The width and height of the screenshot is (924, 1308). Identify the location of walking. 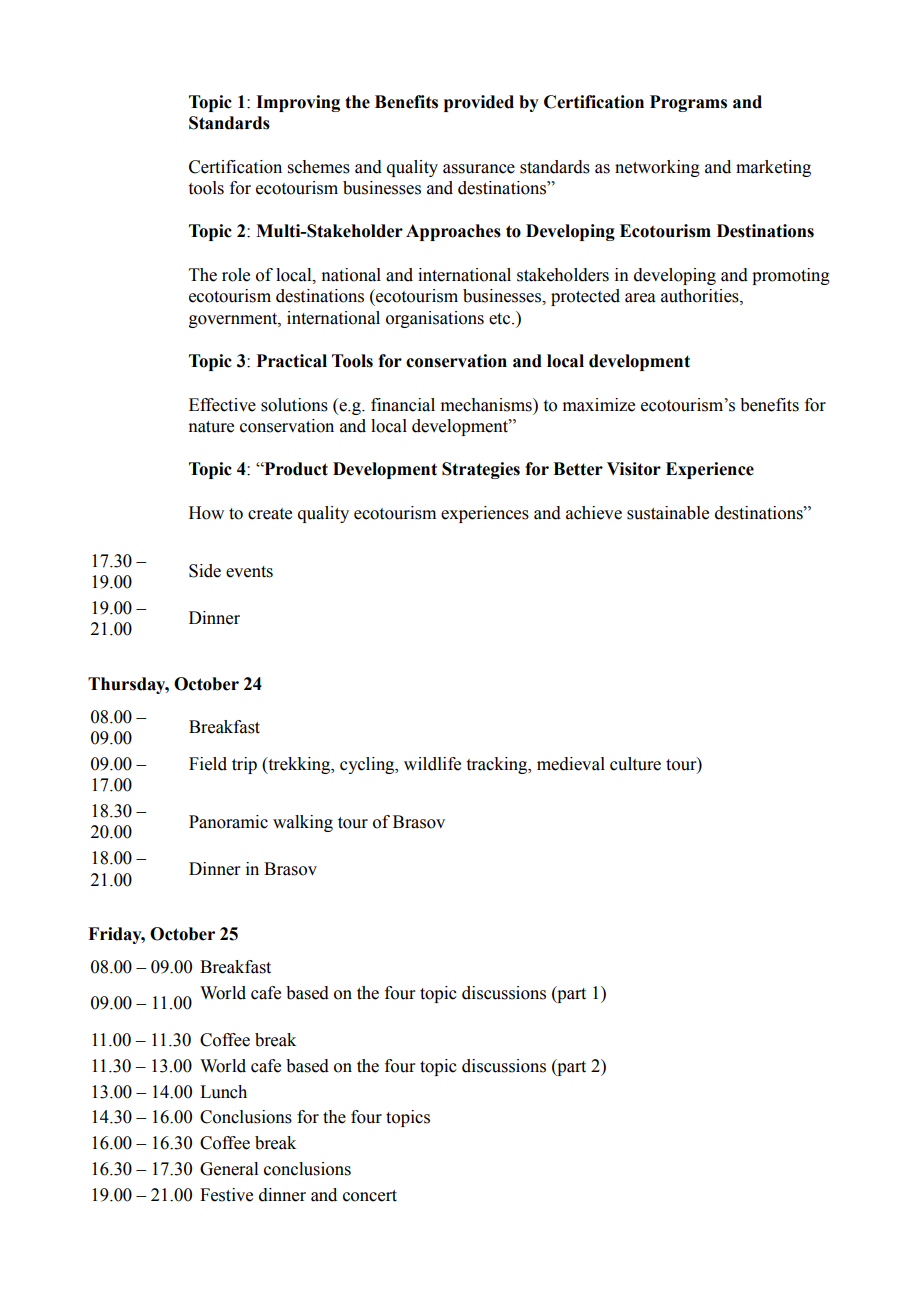
(303, 823).
